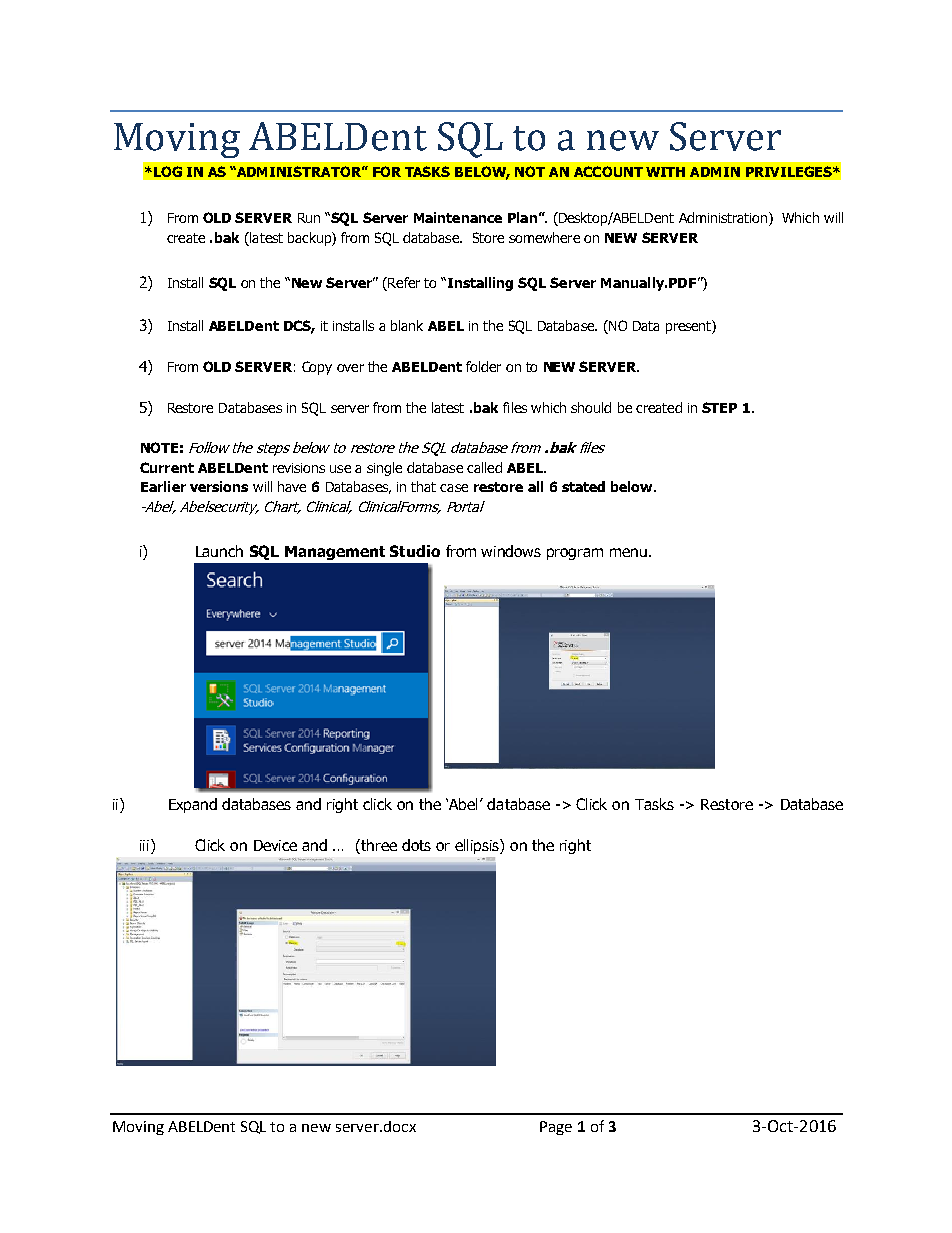  Describe the element at coordinates (556, 1128) in the screenshot. I see `Page` at that location.
